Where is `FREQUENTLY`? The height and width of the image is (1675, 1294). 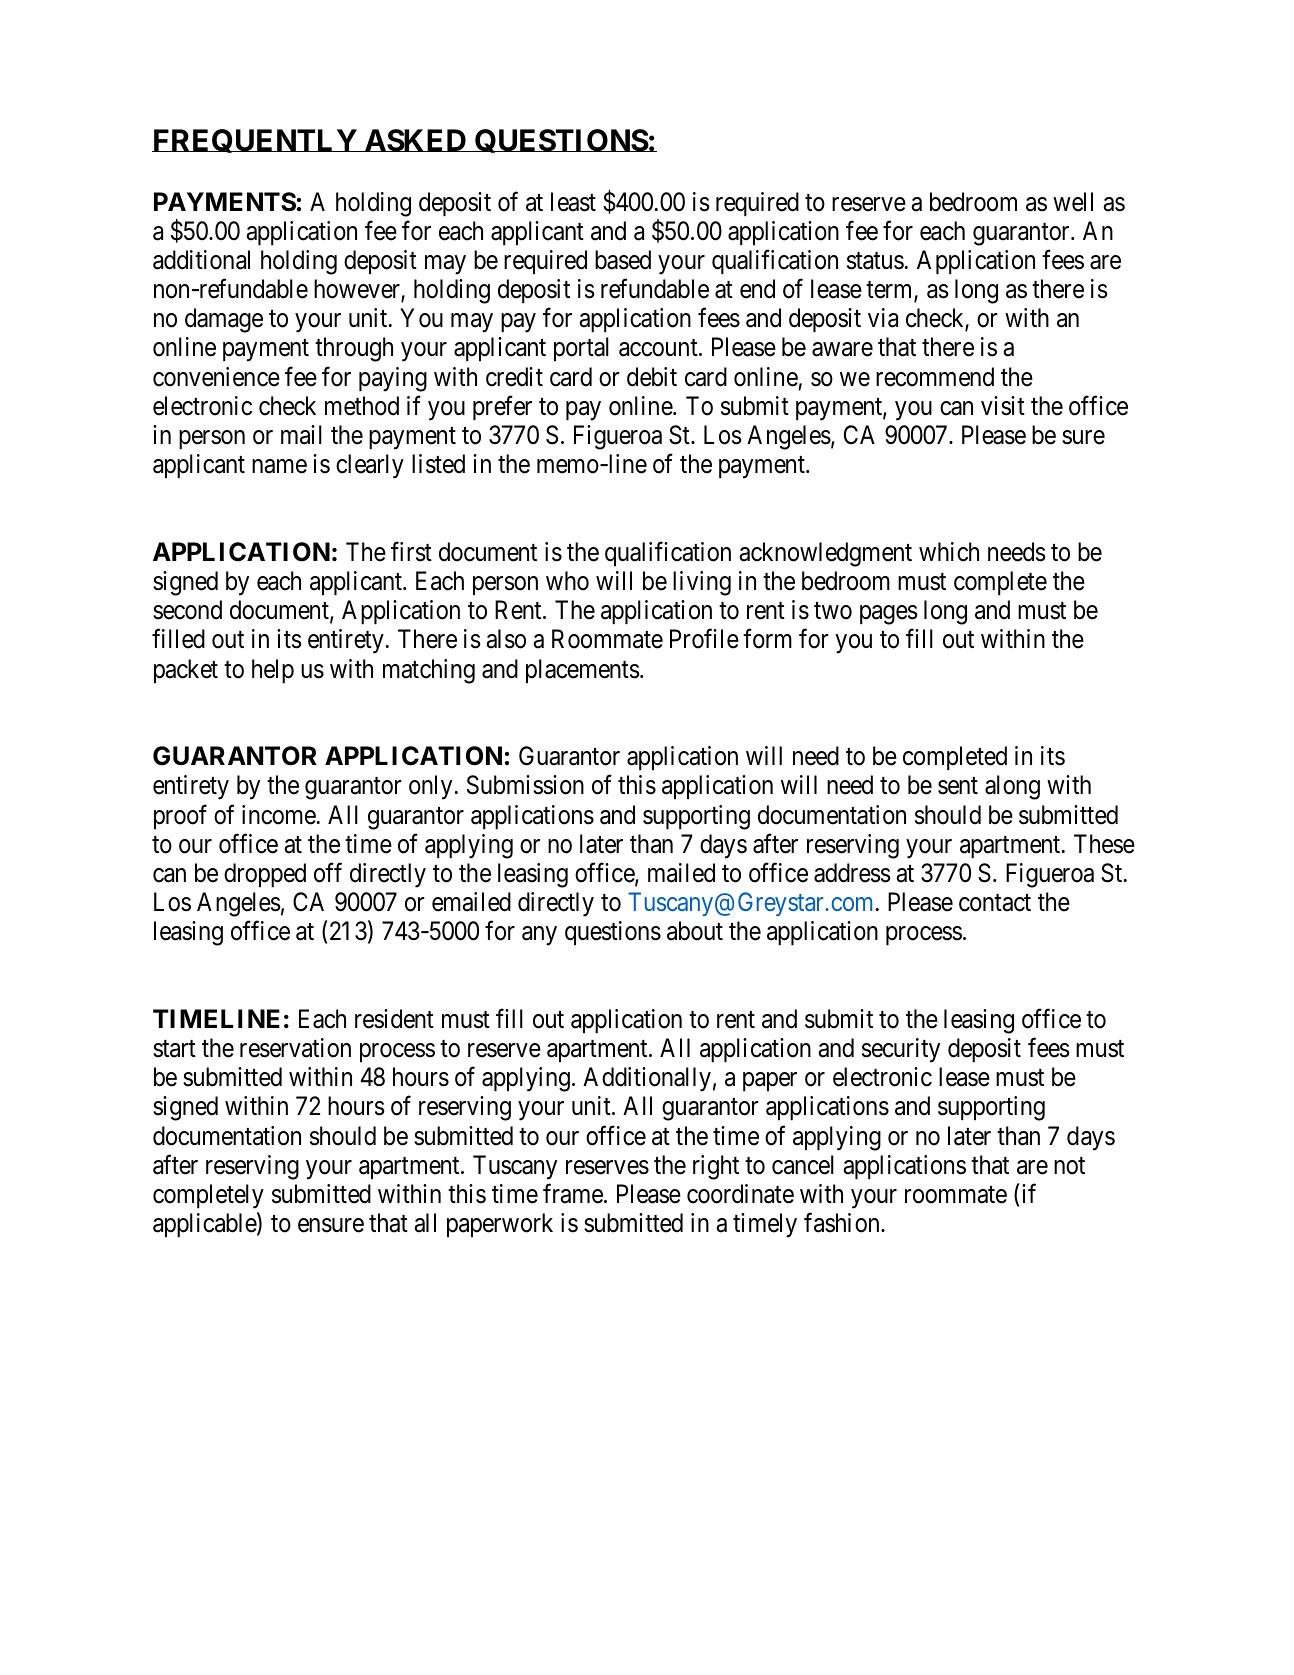
FREQUENTLY is located at coordinates (255, 141).
